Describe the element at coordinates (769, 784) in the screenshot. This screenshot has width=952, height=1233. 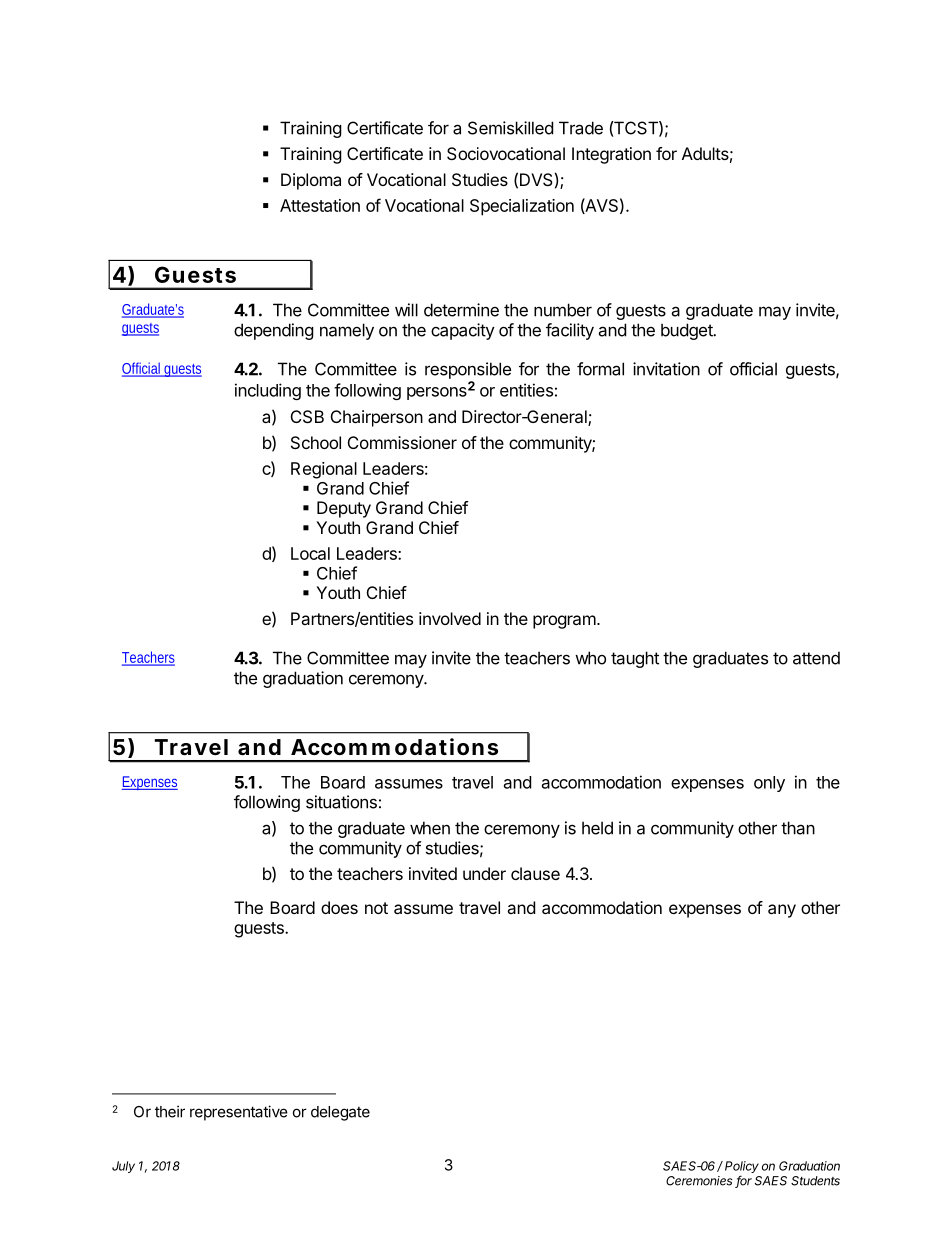
I see `only` at that location.
